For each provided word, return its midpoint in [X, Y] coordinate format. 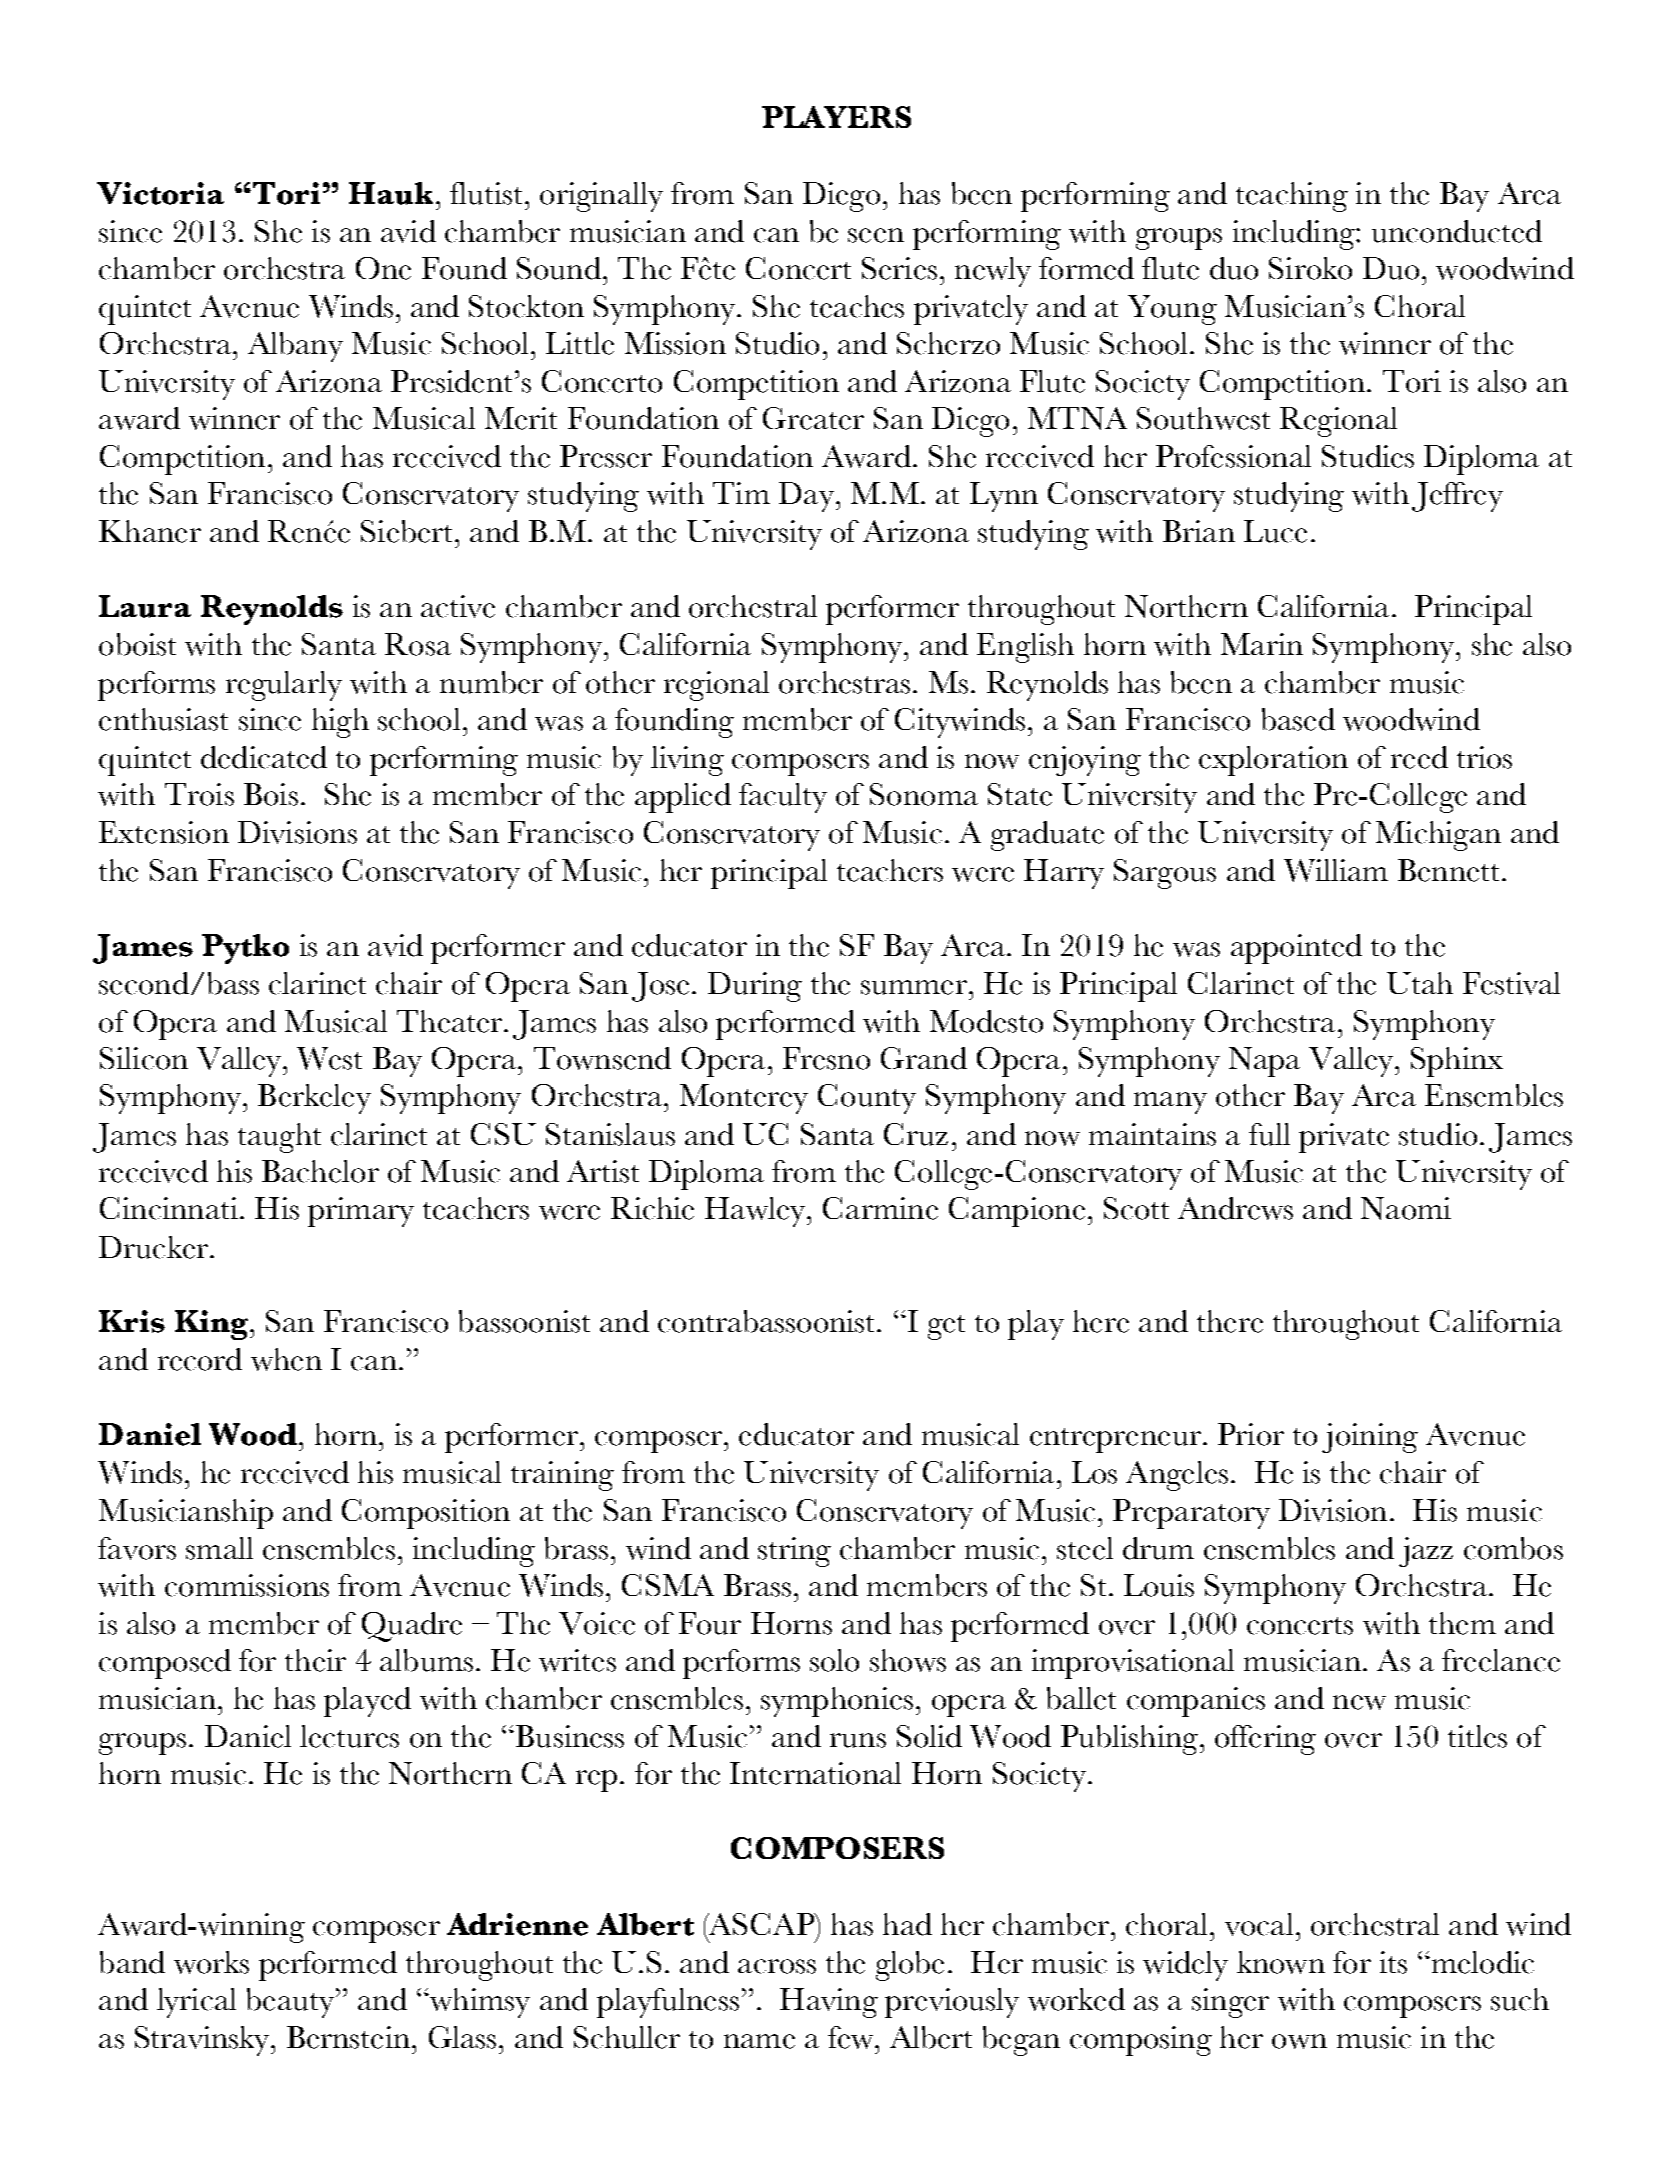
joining [1370, 1438]
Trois [199, 794]
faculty [783, 798]
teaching [1292, 197]
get [946, 1327]
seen [876, 235]
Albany [295, 347]
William [1336, 870]
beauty [290, 2003]
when [286, 1359]
